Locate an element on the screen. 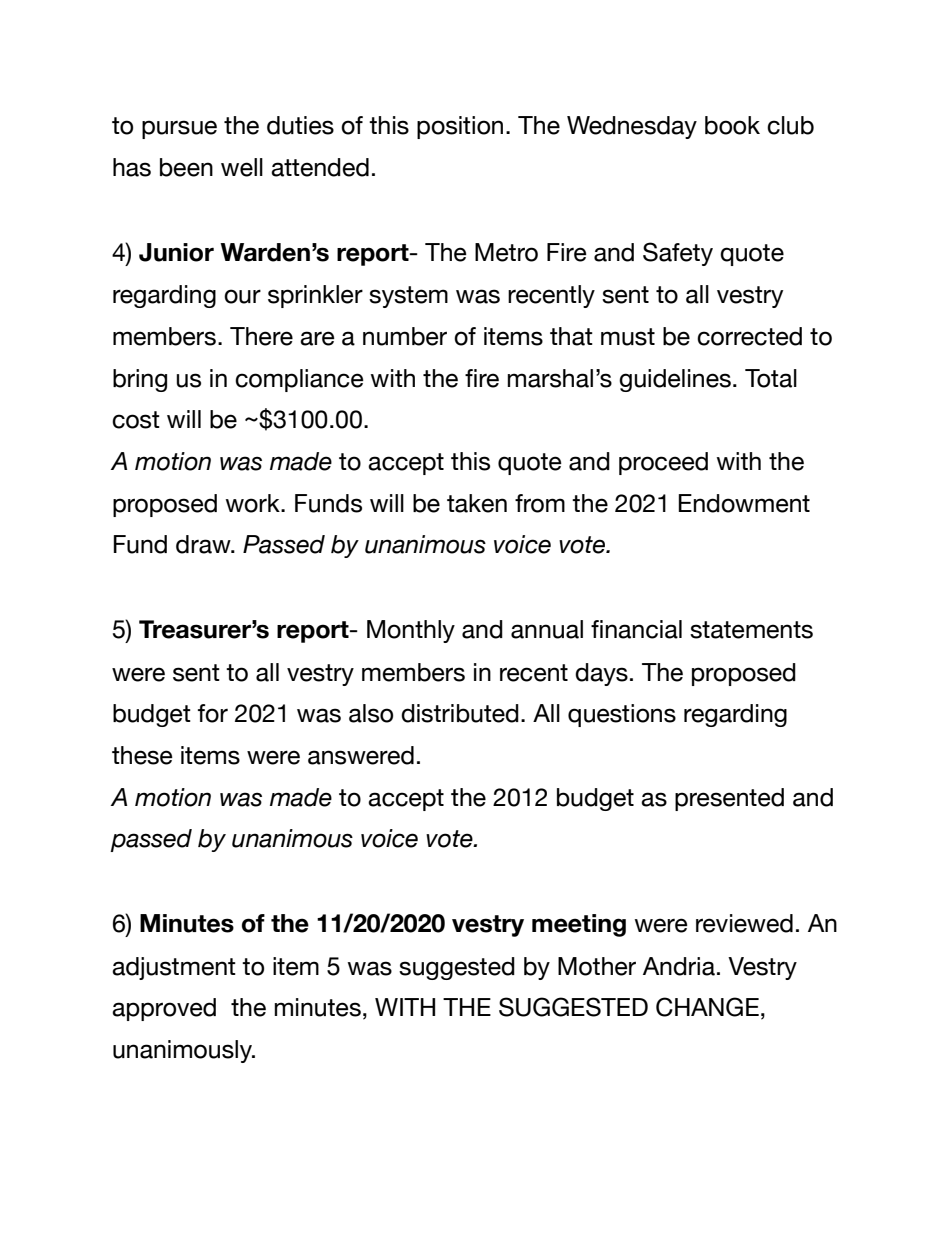  been is located at coordinates (186, 167).
